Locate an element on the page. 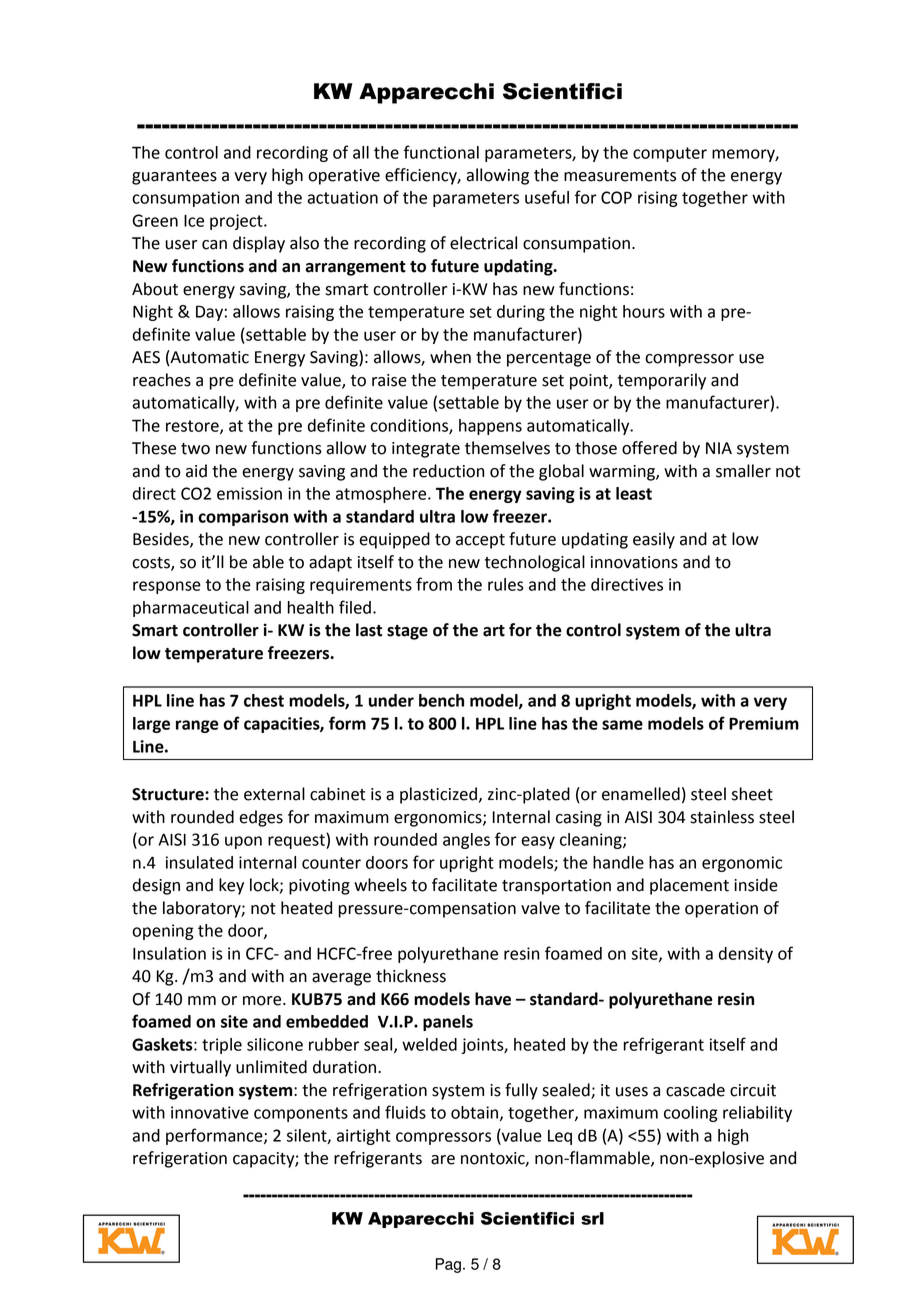 This page has height=1308, width=924. rising is located at coordinates (658, 199).
